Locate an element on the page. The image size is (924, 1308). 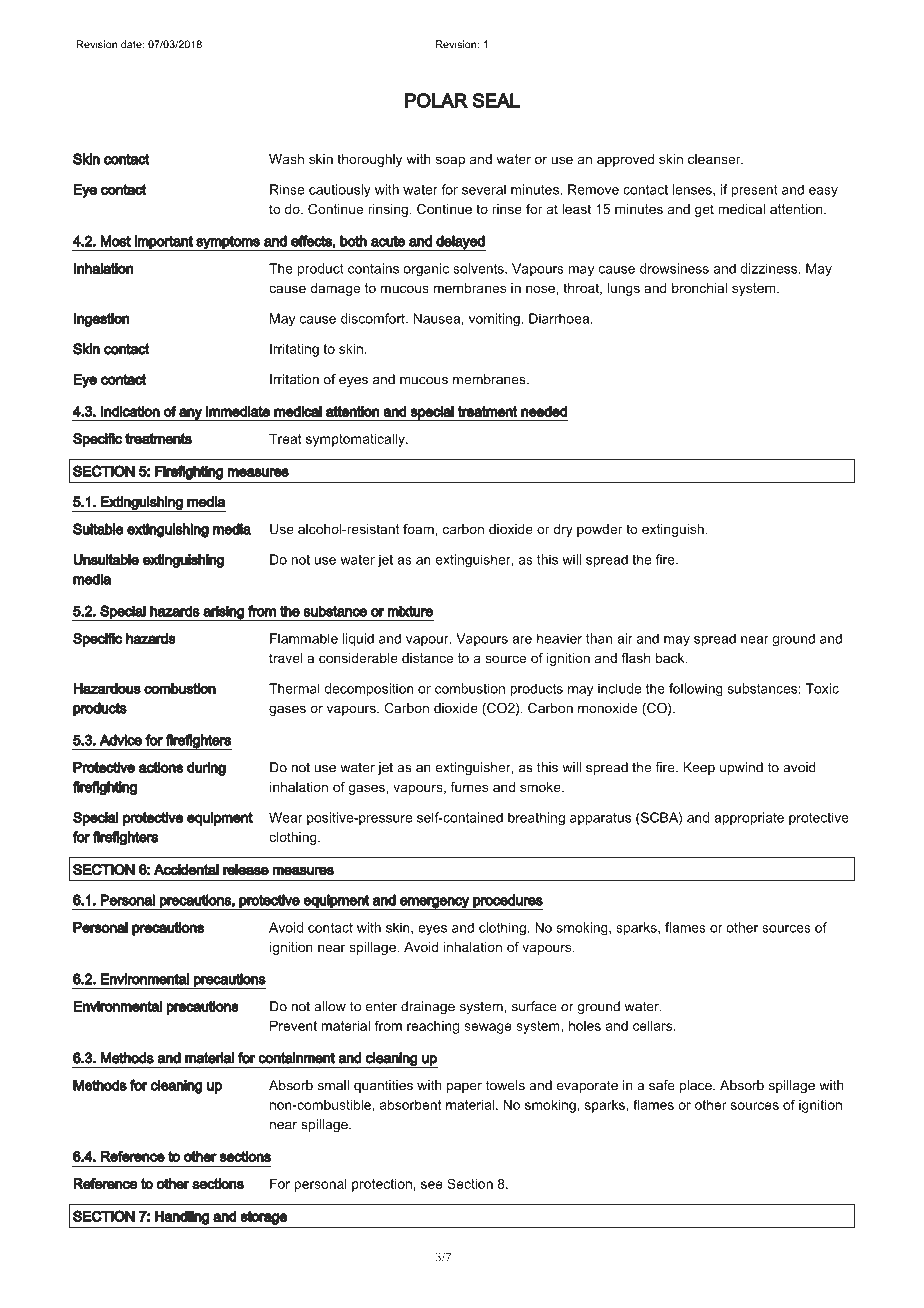
distance is located at coordinates (427, 658).
